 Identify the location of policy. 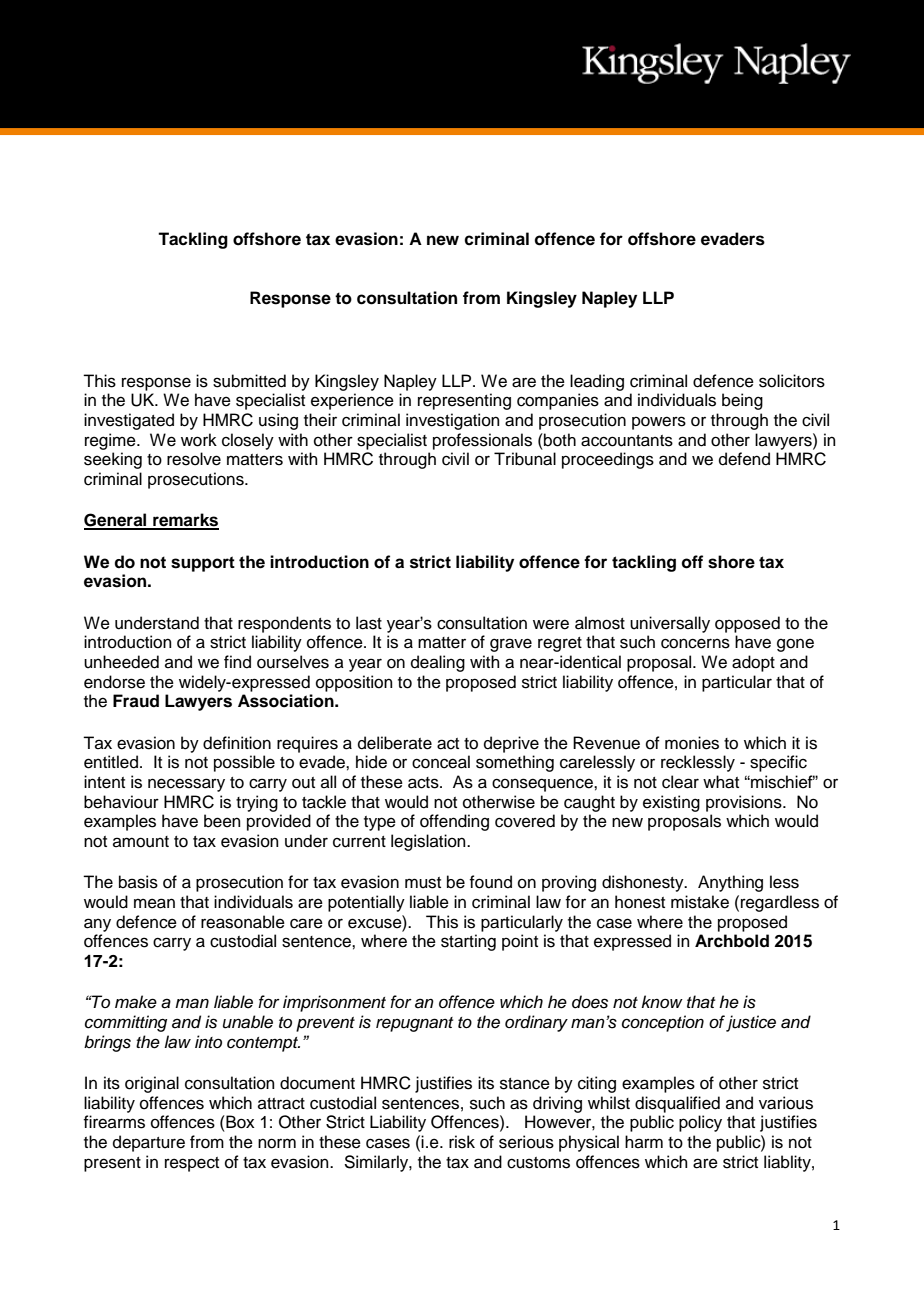
(700, 1123).
